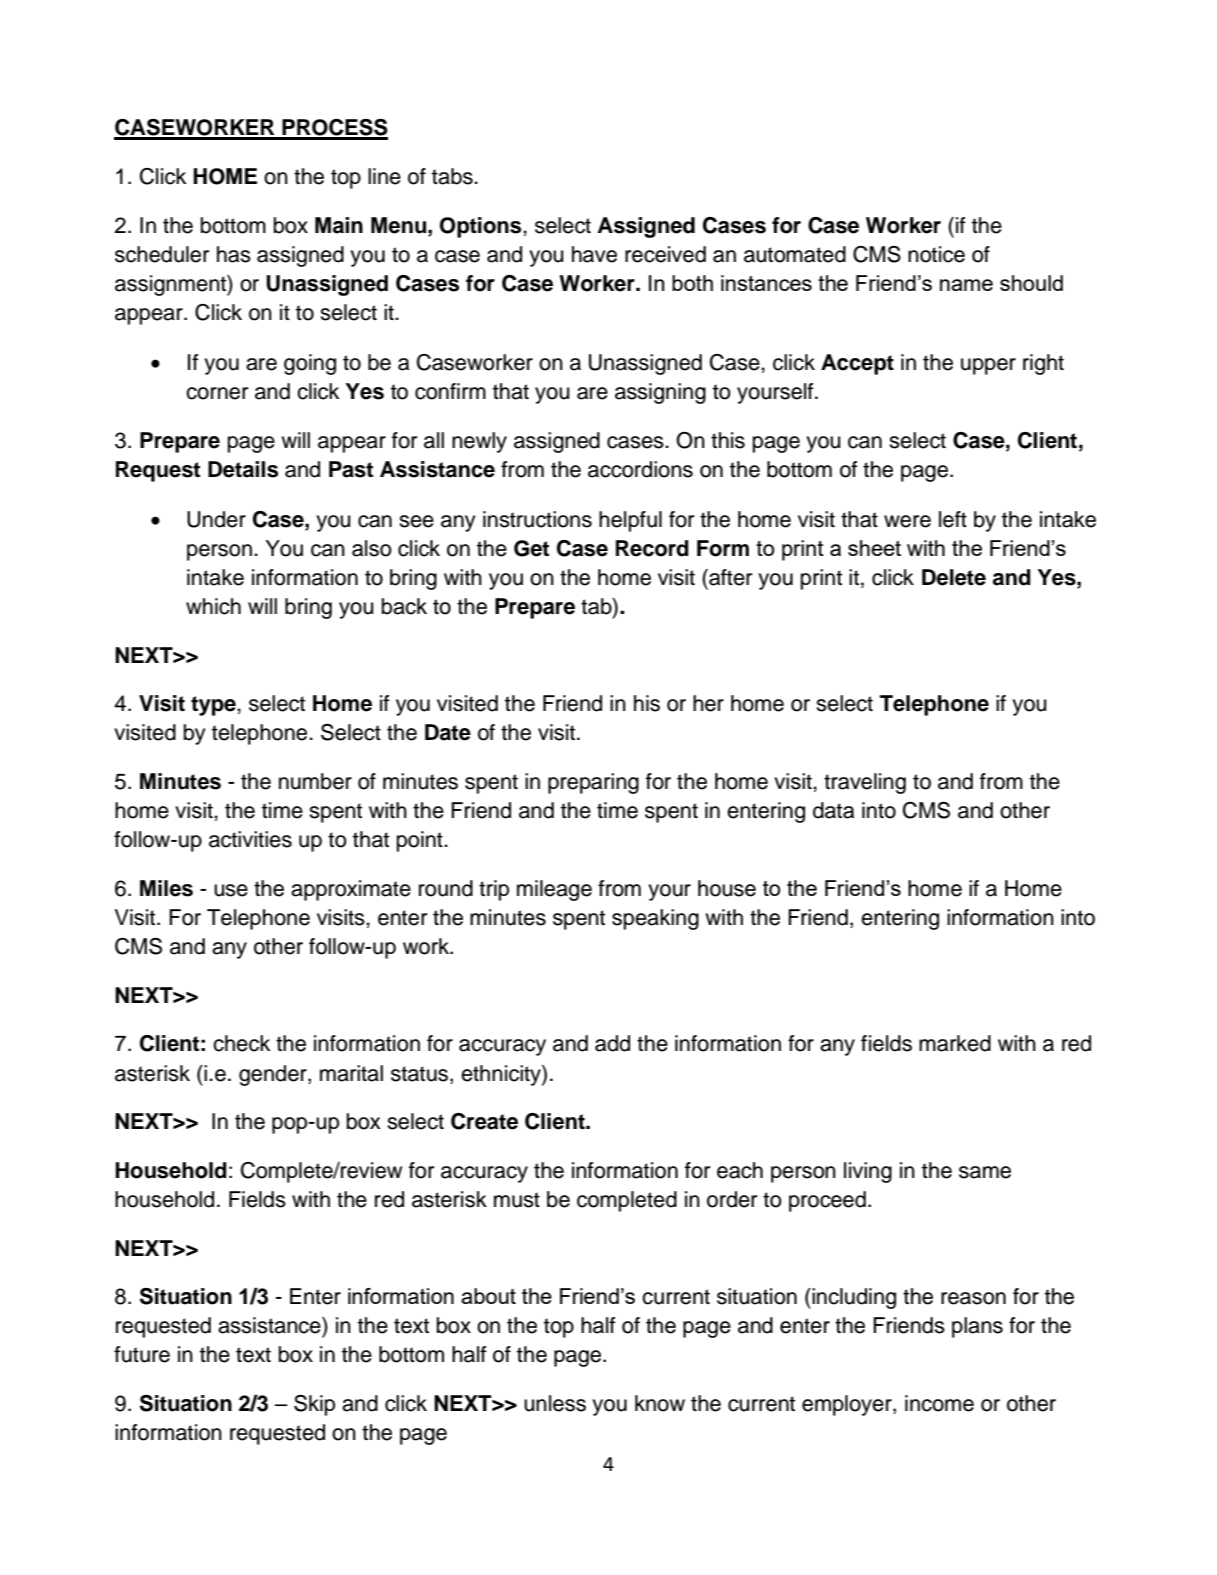 The image size is (1217, 1575). What do you see at coordinates (593, 783) in the screenshot?
I see `preparing` at bounding box center [593, 783].
